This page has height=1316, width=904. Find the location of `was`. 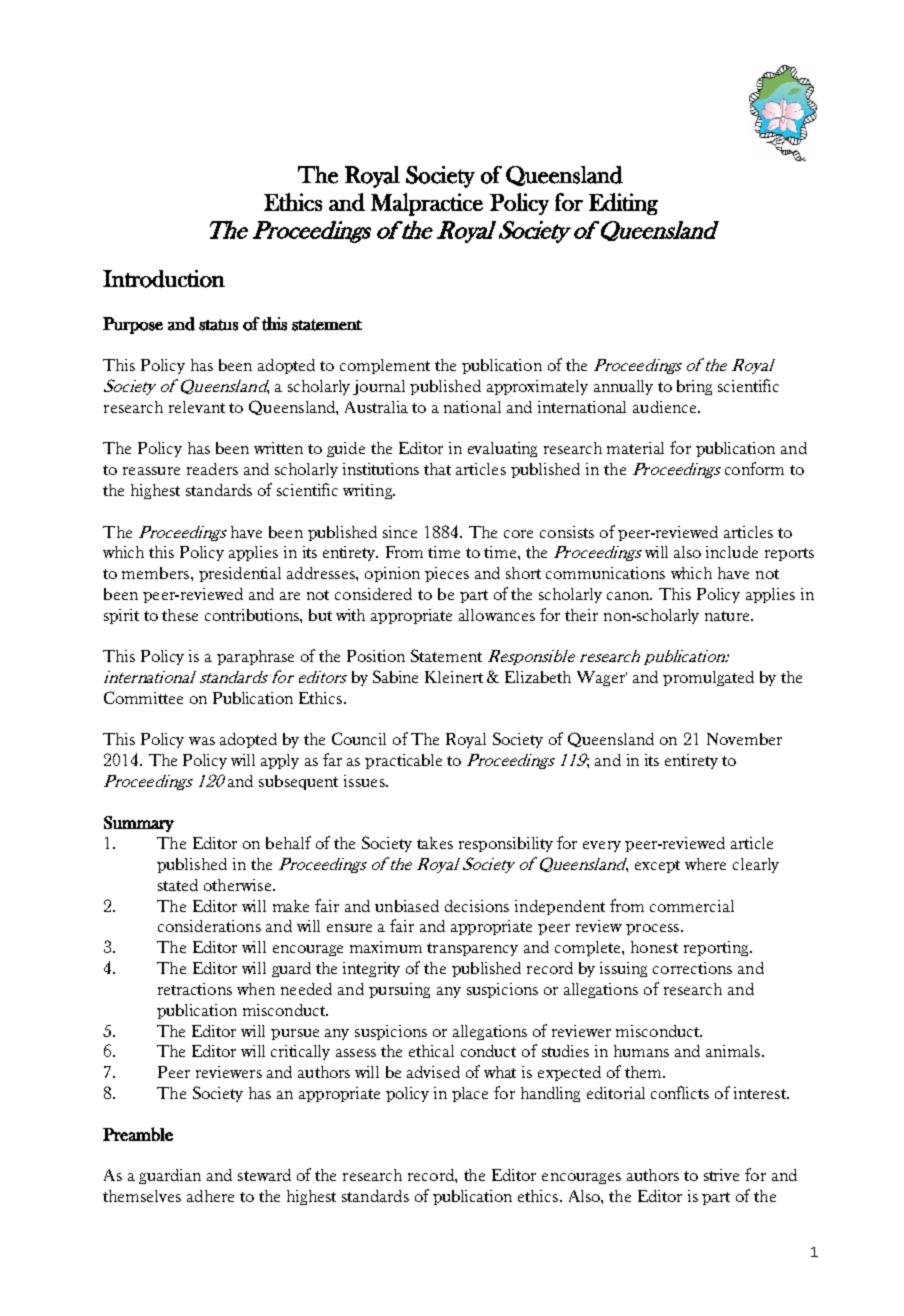

was is located at coordinates (202, 741).
